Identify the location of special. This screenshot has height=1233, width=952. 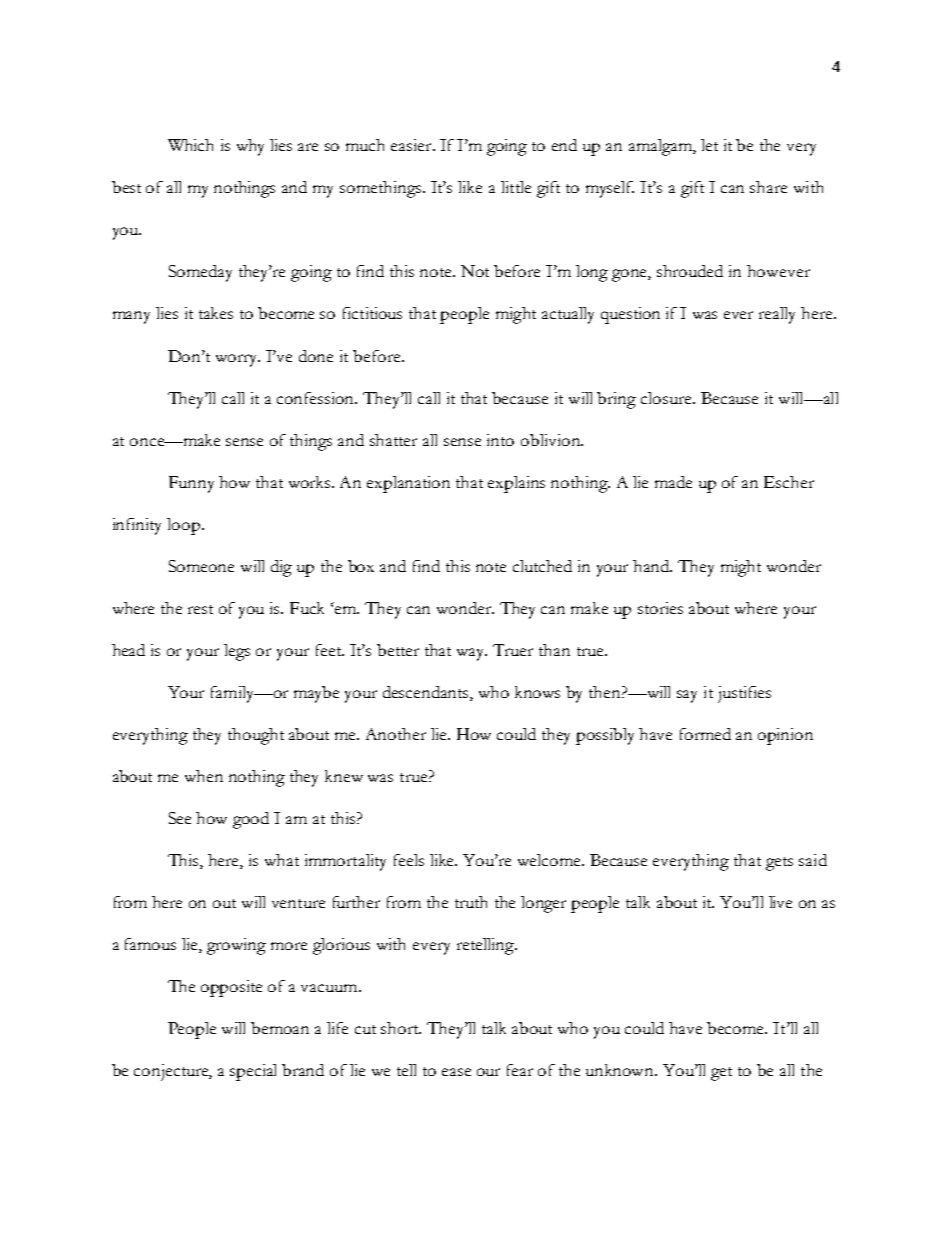
(253, 1072).
